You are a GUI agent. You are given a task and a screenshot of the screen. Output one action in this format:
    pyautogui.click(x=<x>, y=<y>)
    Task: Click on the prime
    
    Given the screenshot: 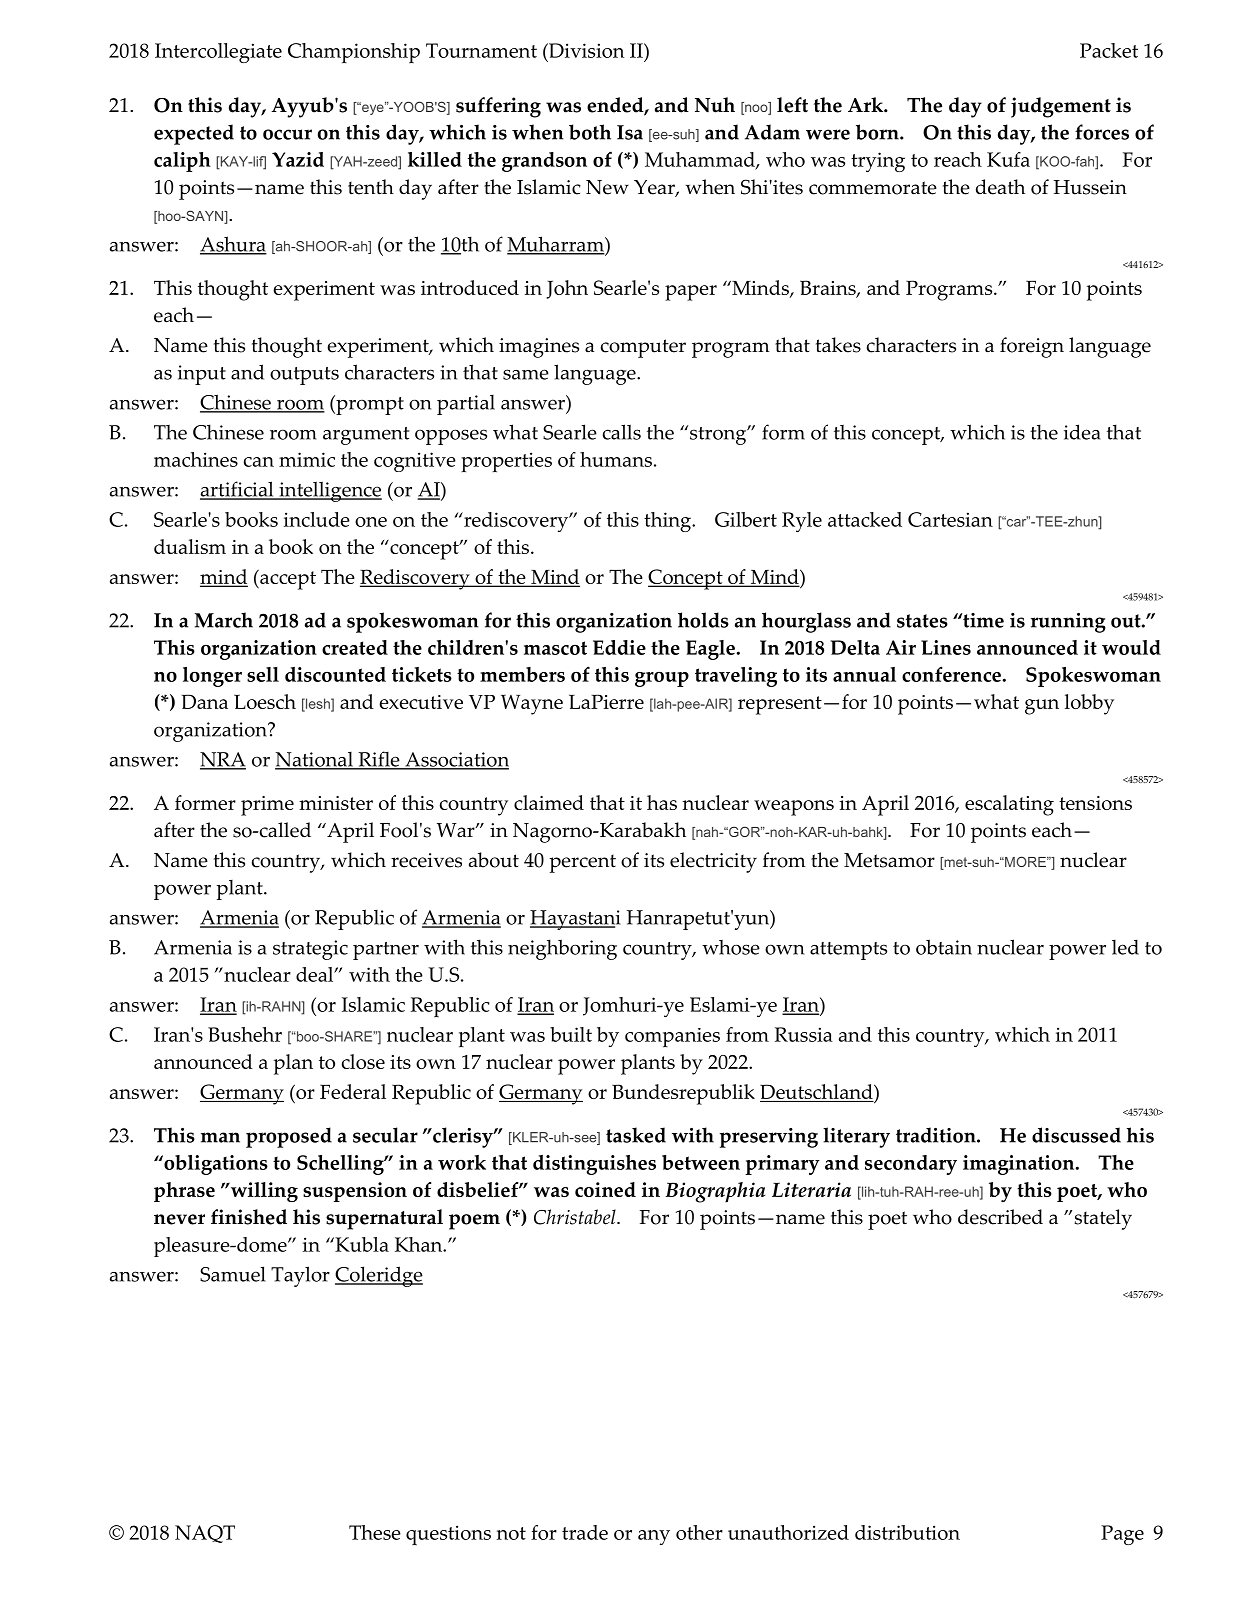 What is the action you would take?
    pyautogui.click(x=267, y=806)
